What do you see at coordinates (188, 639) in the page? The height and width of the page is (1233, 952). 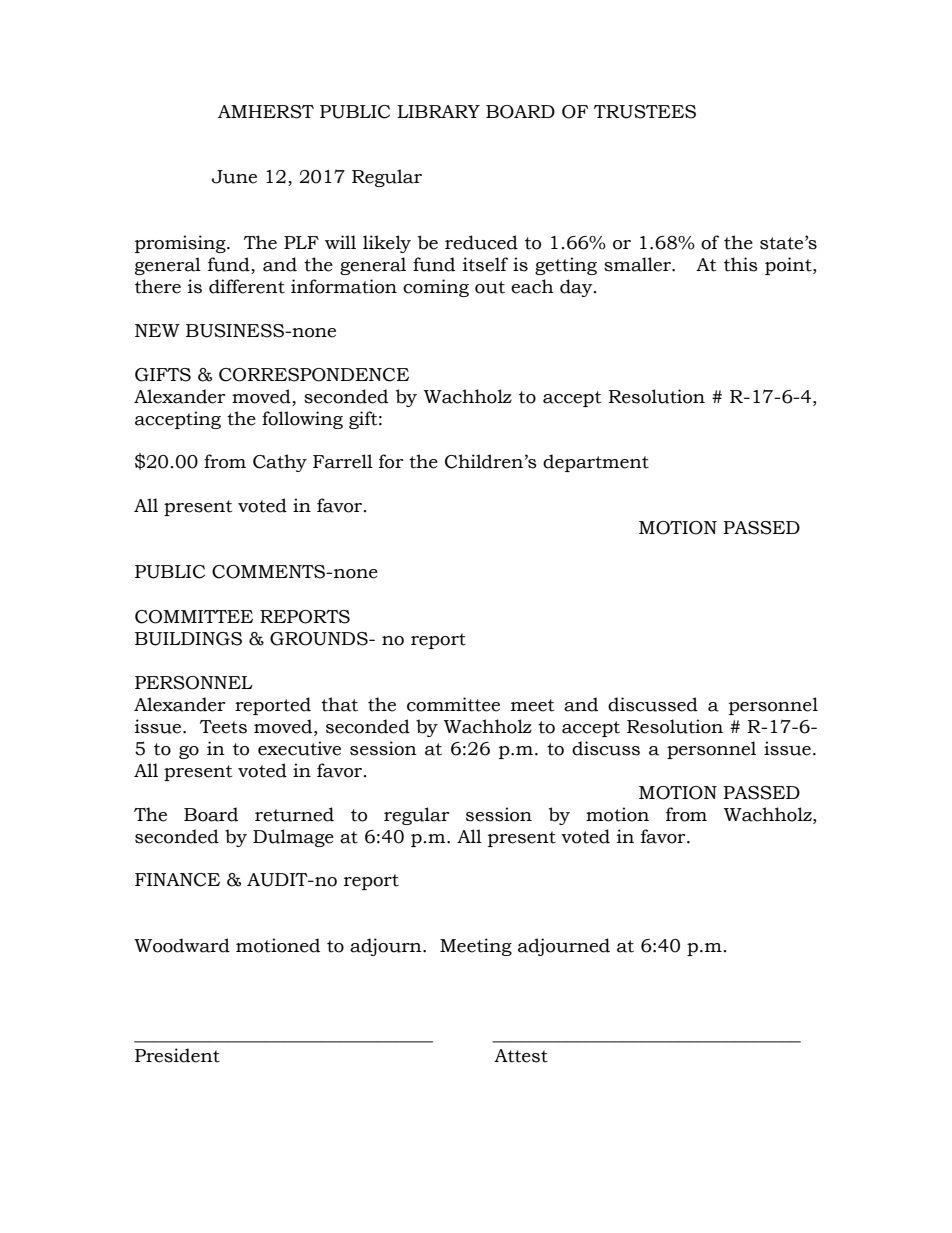 I see `BUILDINGS` at bounding box center [188, 639].
